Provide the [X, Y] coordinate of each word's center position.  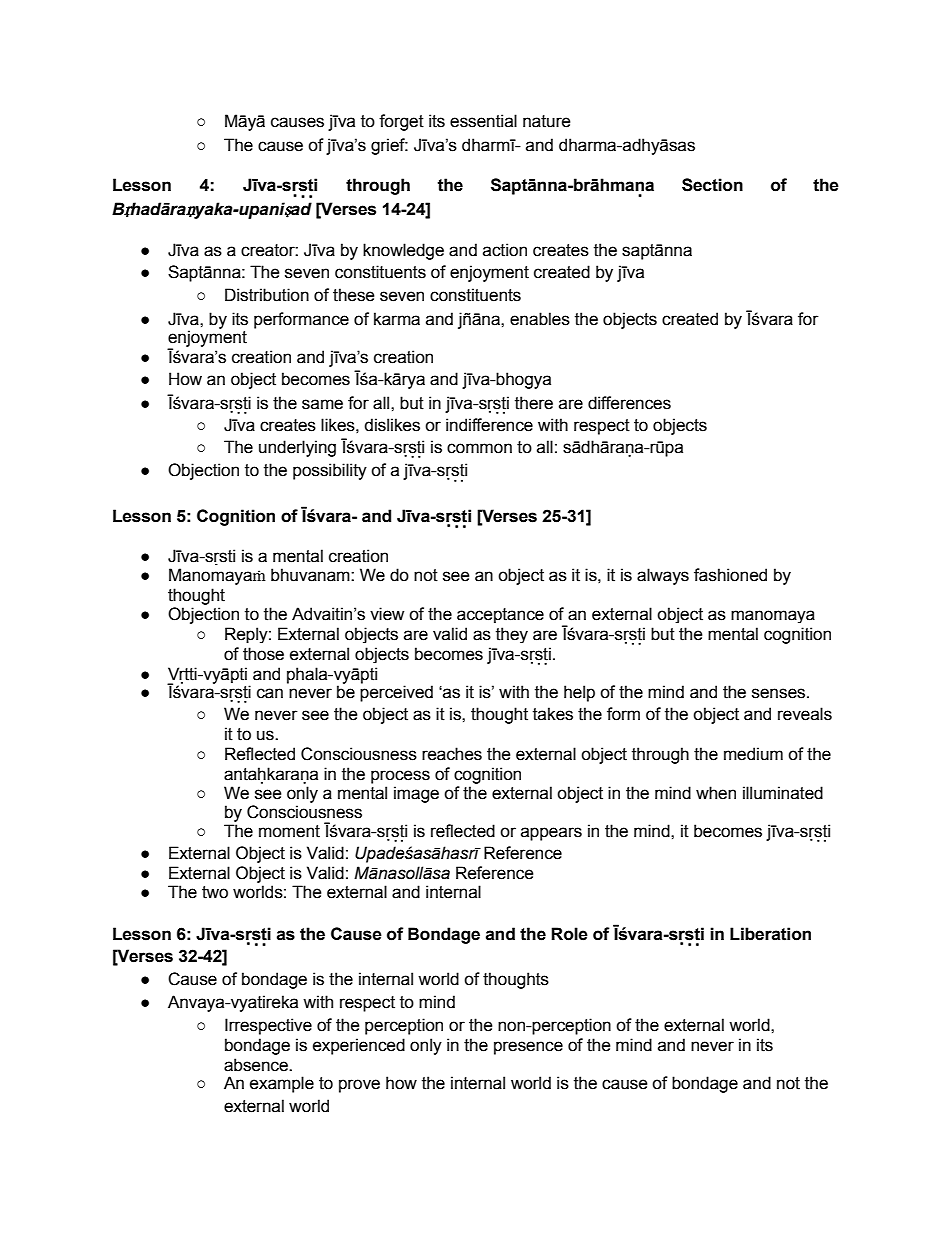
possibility [330, 471]
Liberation [770, 934]
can [270, 693]
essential [483, 121]
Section [712, 185]
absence [257, 1065]
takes [553, 714]
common [479, 448]
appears [551, 834]
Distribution [267, 295]
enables [540, 319]
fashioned [730, 575]
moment [289, 831]
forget [401, 122]
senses [780, 693]
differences [629, 403]
